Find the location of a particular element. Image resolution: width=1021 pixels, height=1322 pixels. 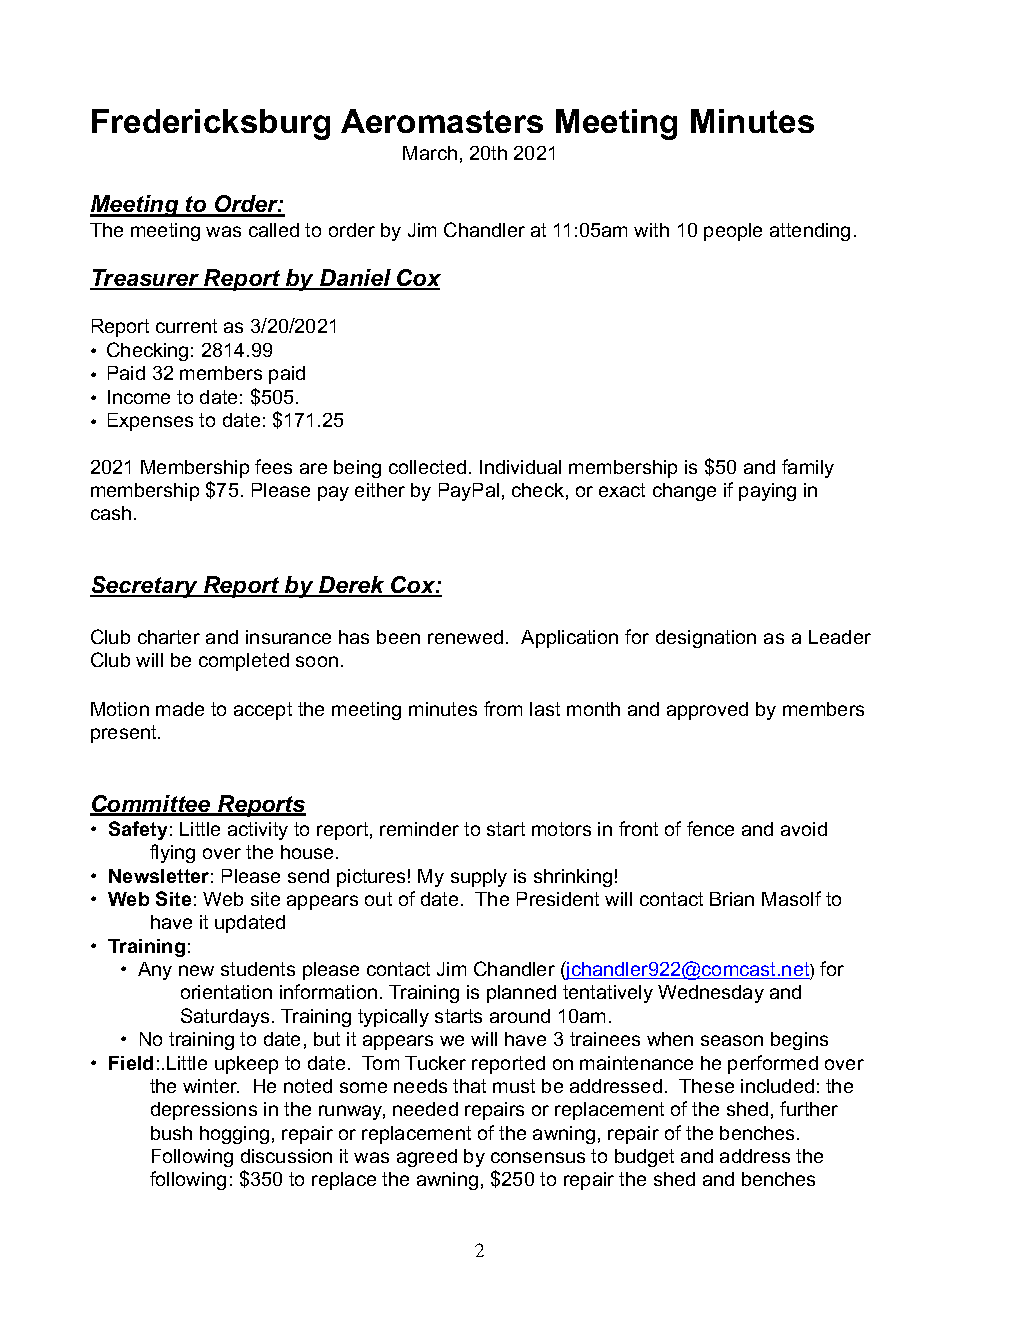

needed is located at coordinates (425, 1109).
